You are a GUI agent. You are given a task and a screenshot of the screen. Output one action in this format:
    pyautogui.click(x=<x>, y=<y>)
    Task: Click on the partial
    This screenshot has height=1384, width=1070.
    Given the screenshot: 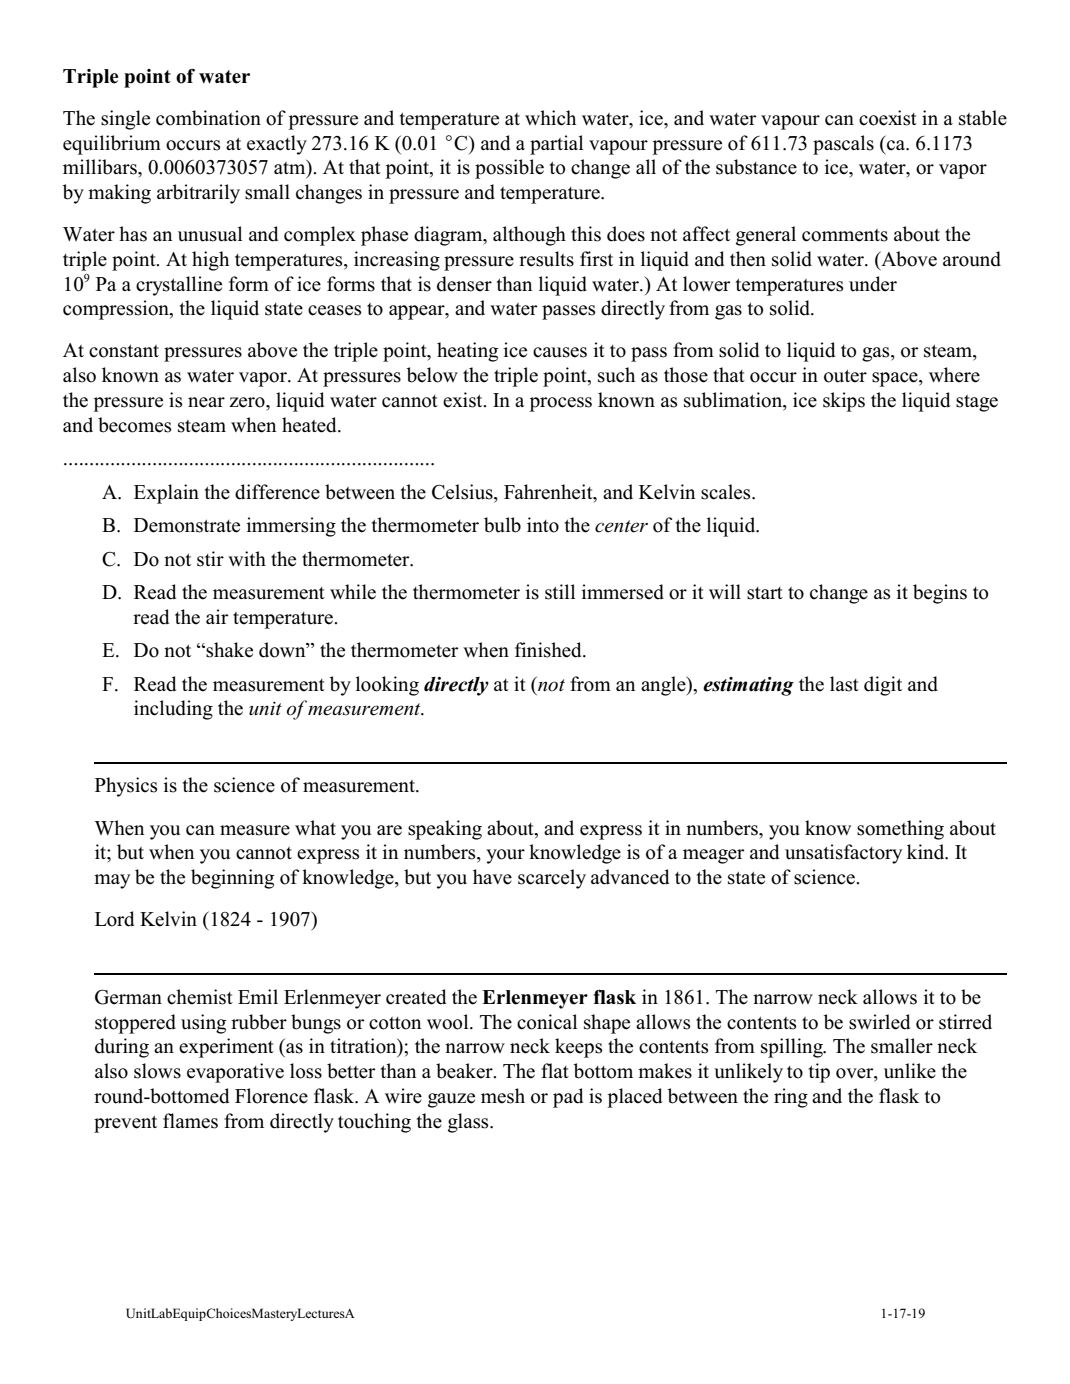 What is the action you would take?
    pyautogui.click(x=556, y=145)
